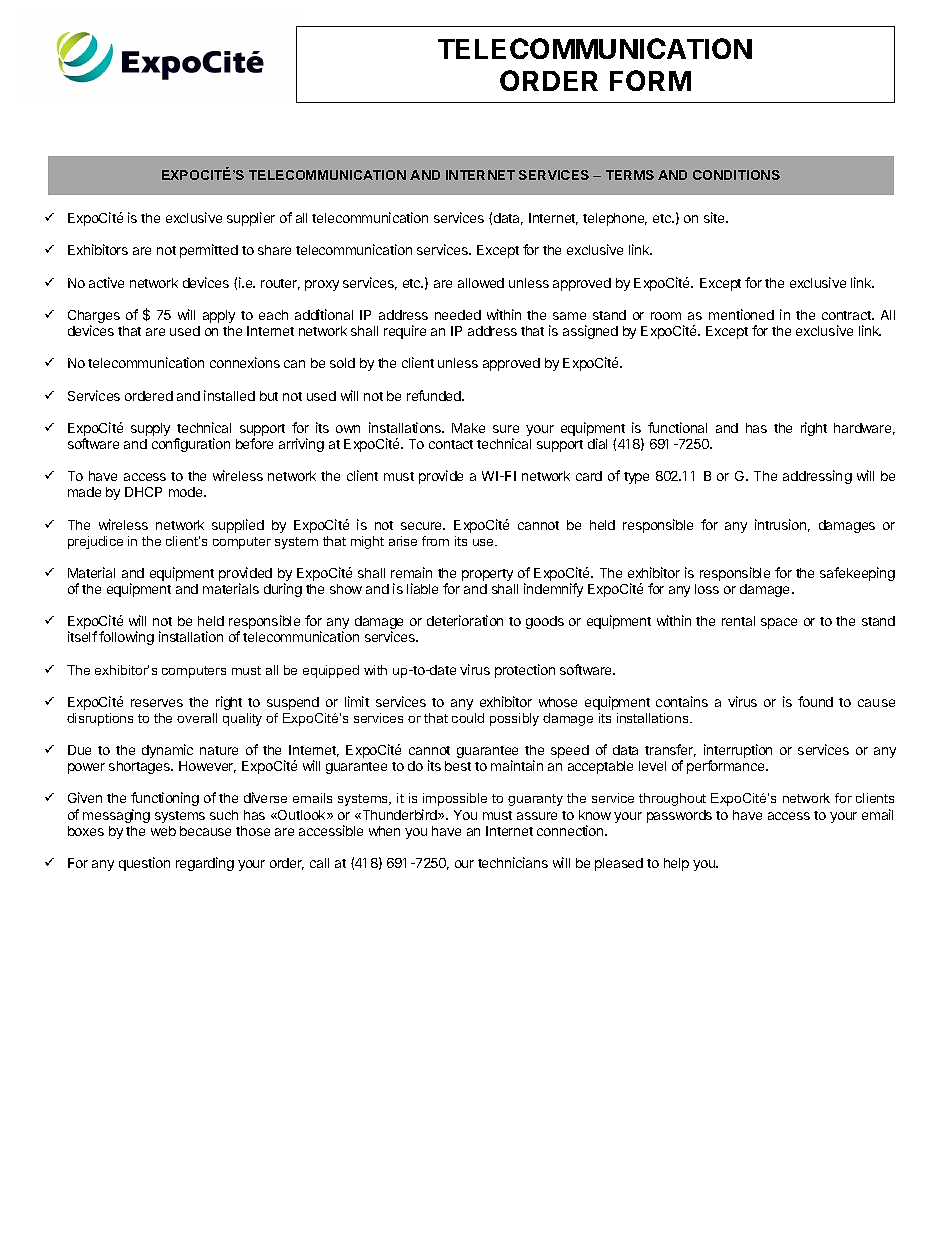 This document has height=1233, width=952. Describe the element at coordinates (487, 575) in the document. I see `property` at that location.
